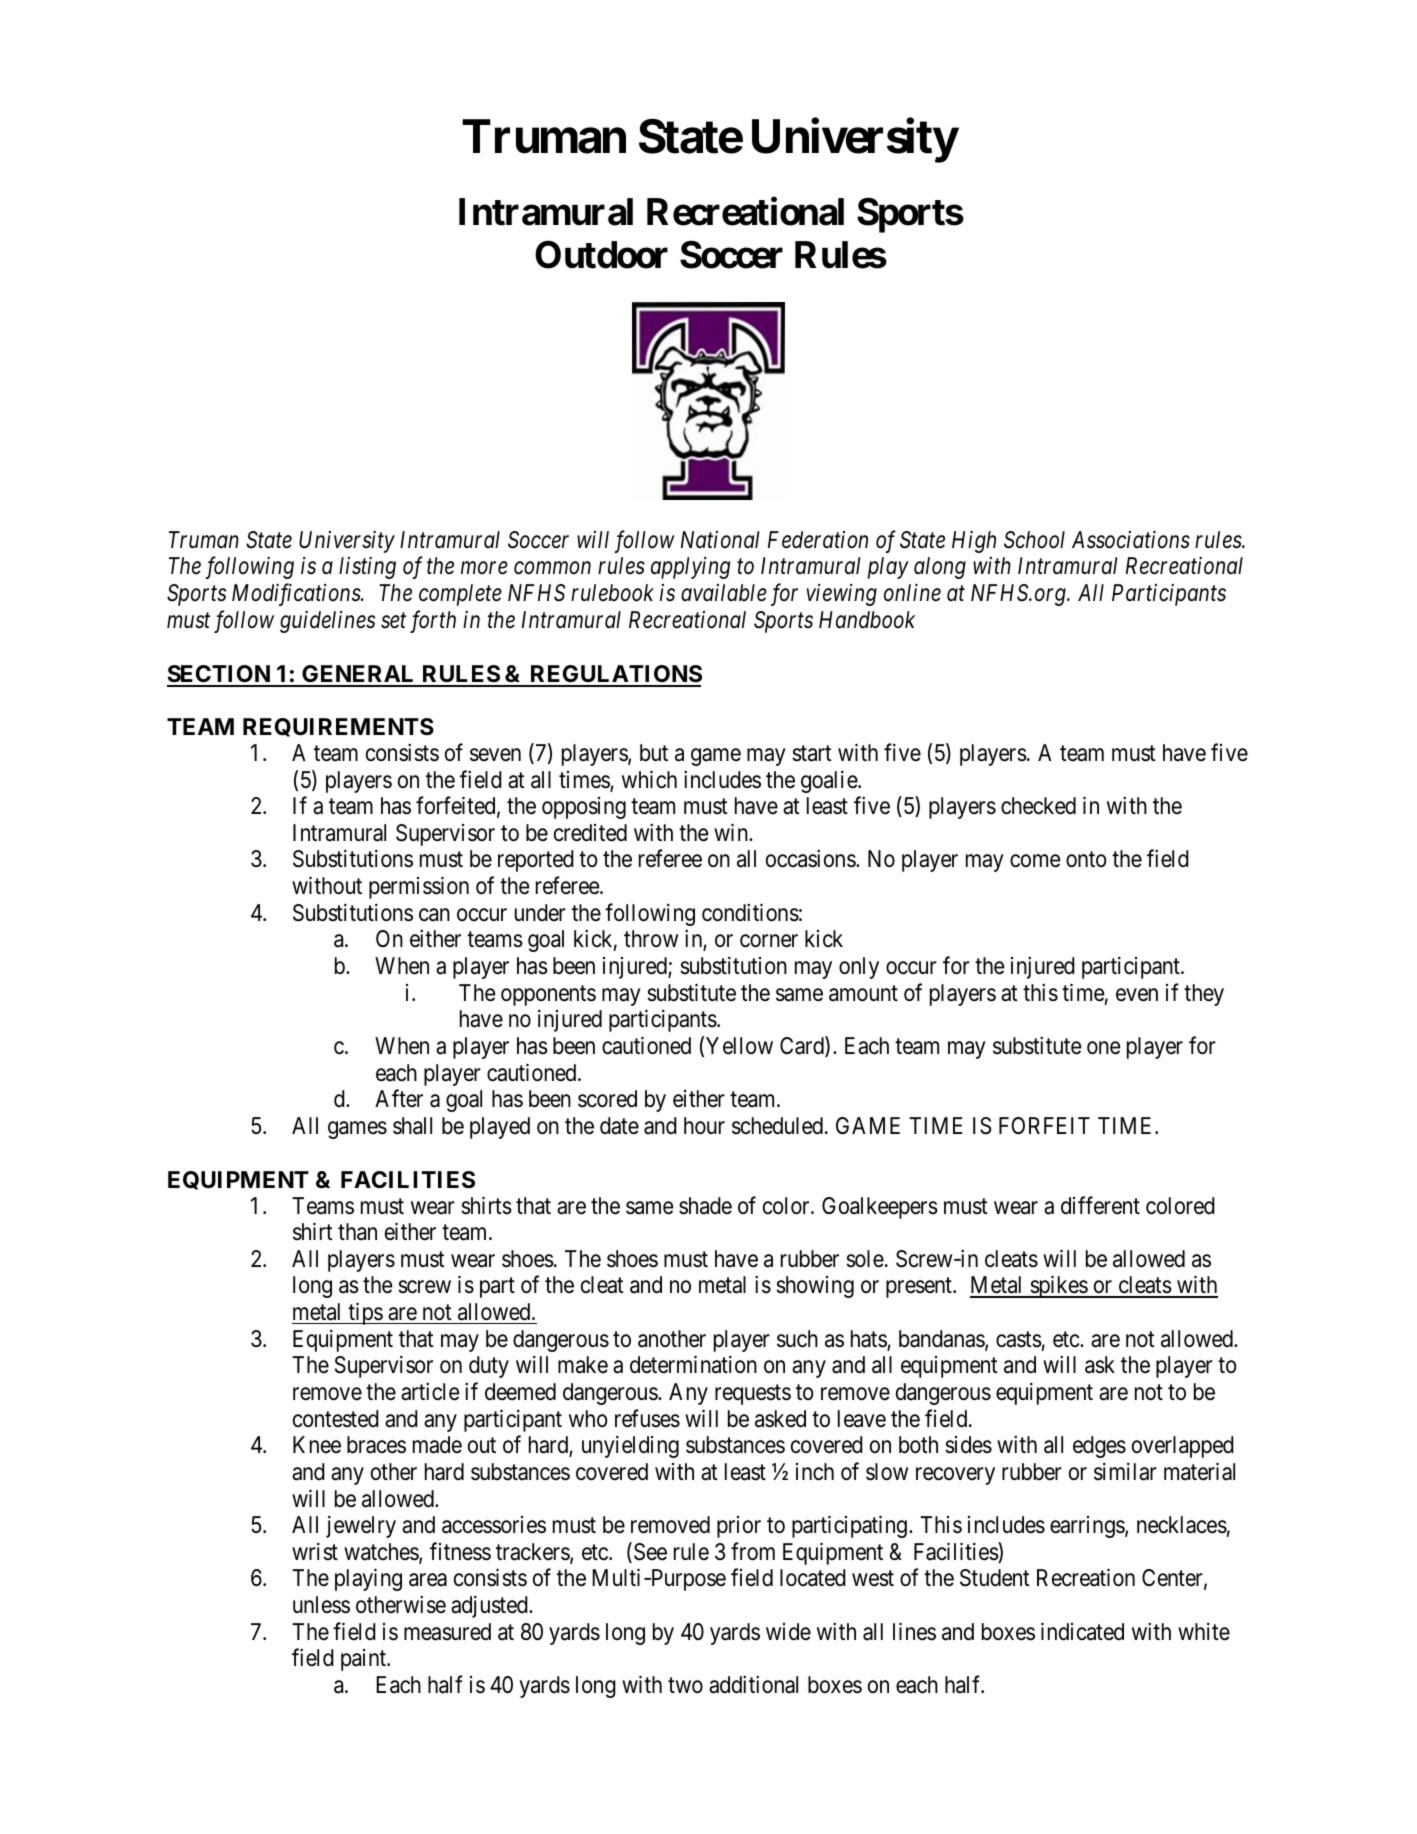 This document has height=1834, width=1417. I want to click on measured, so click(447, 1632).
